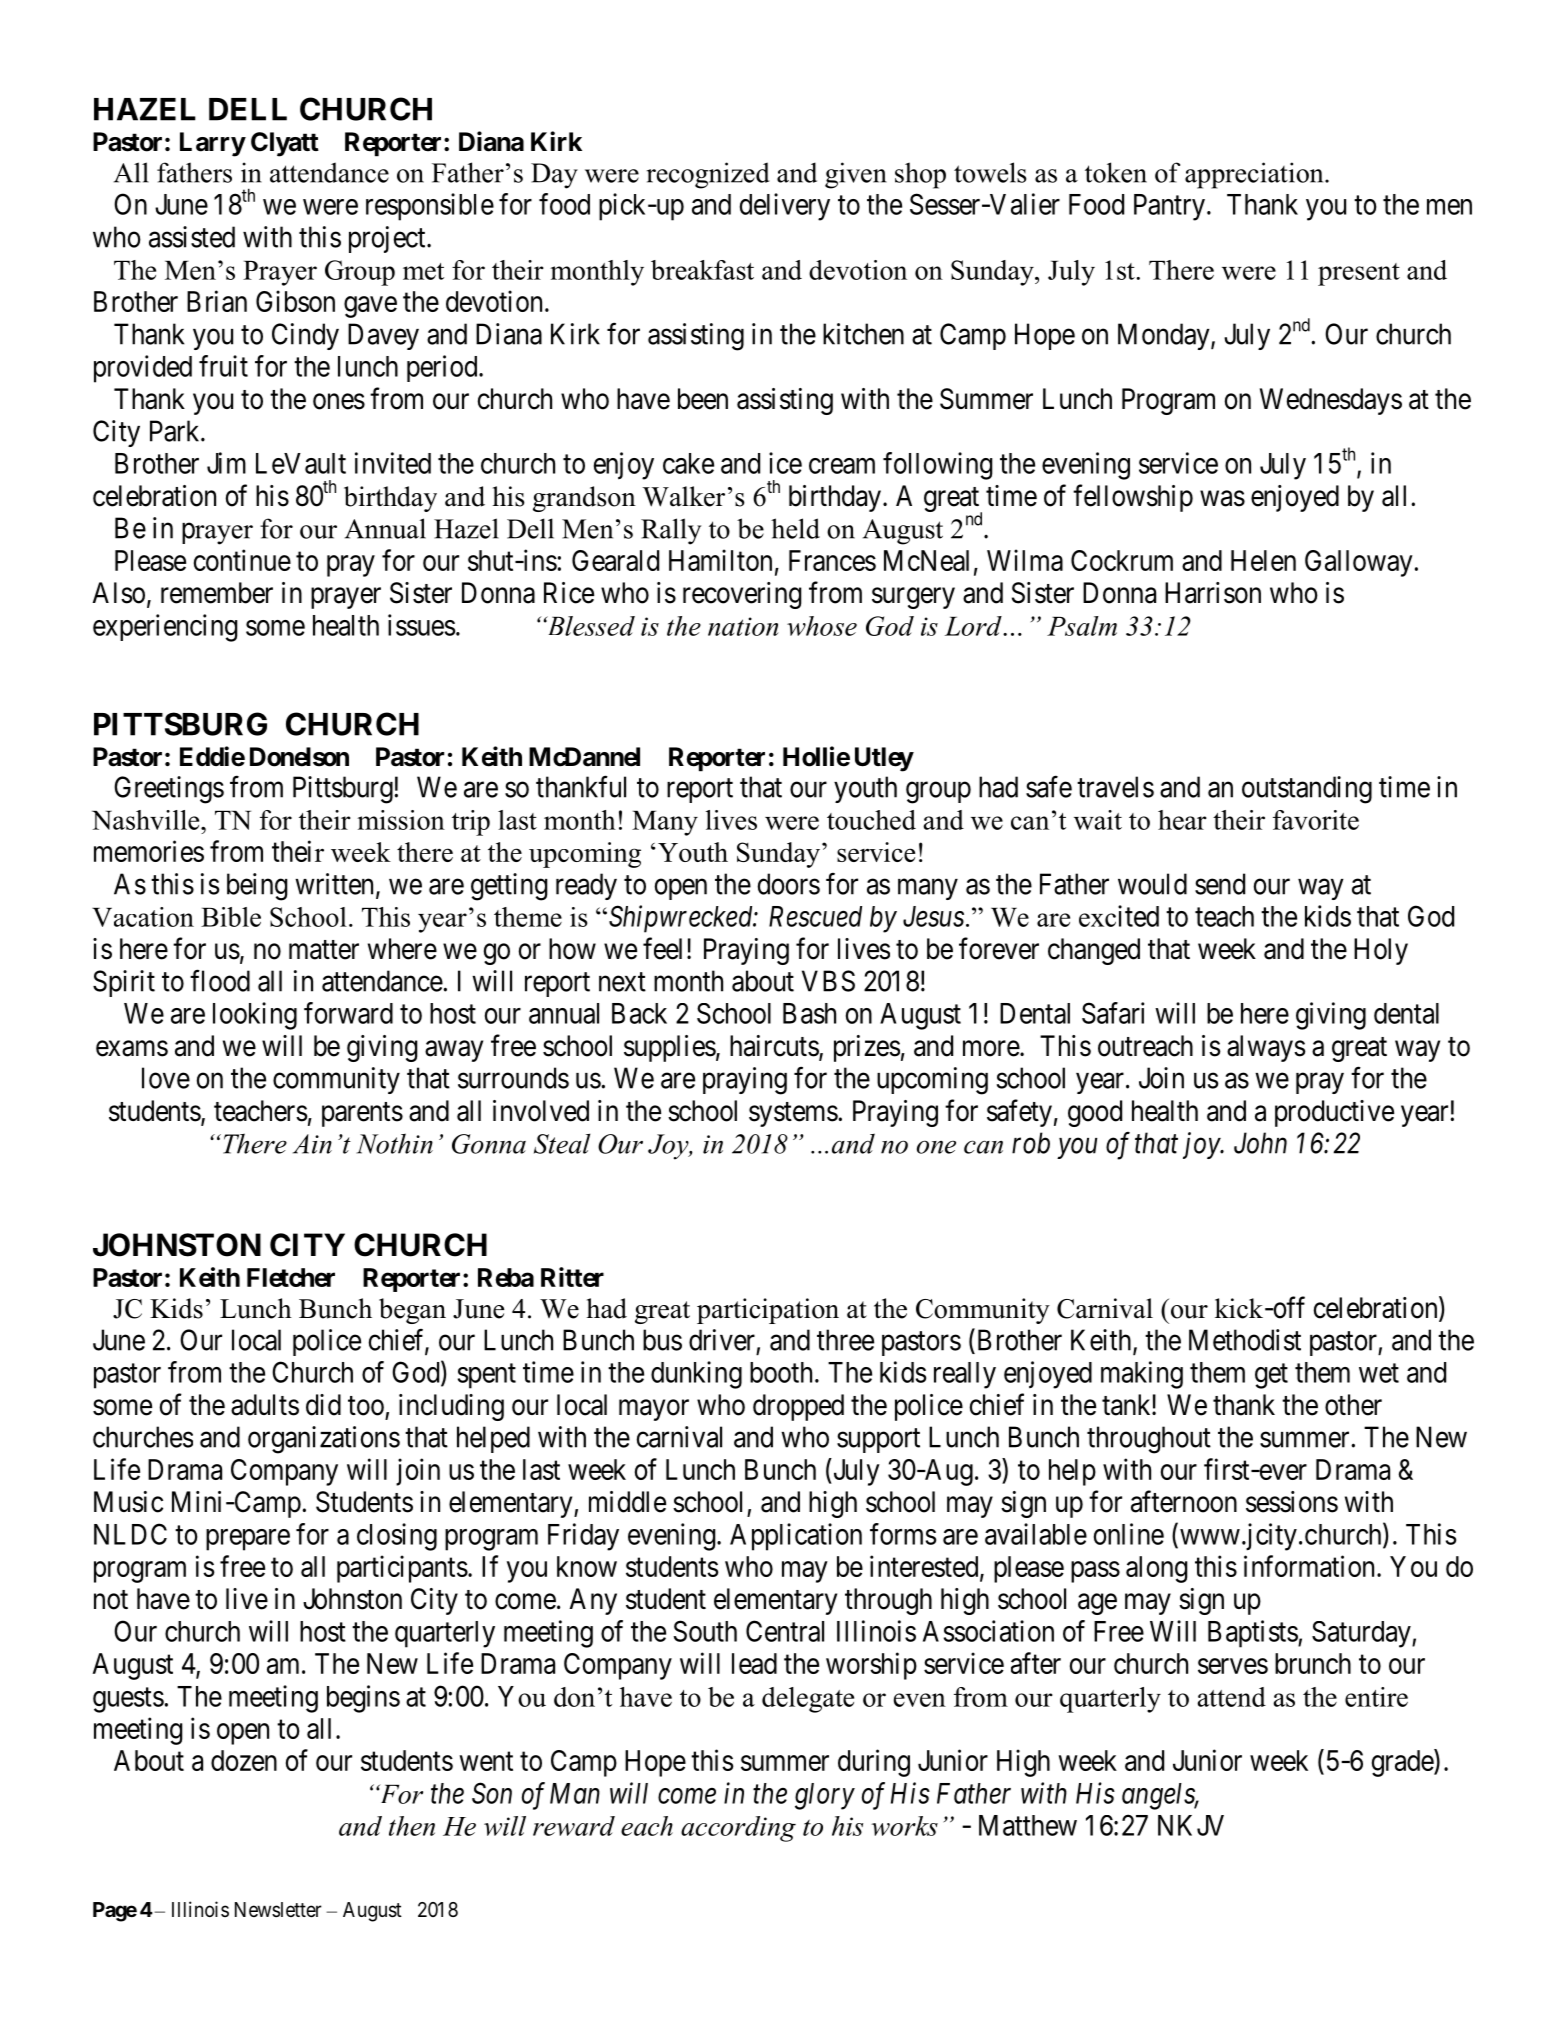 The width and height of the screenshot is (1566, 2026). Describe the element at coordinates (809, 1013) in the screenshot. I see `Bash` at that location.
